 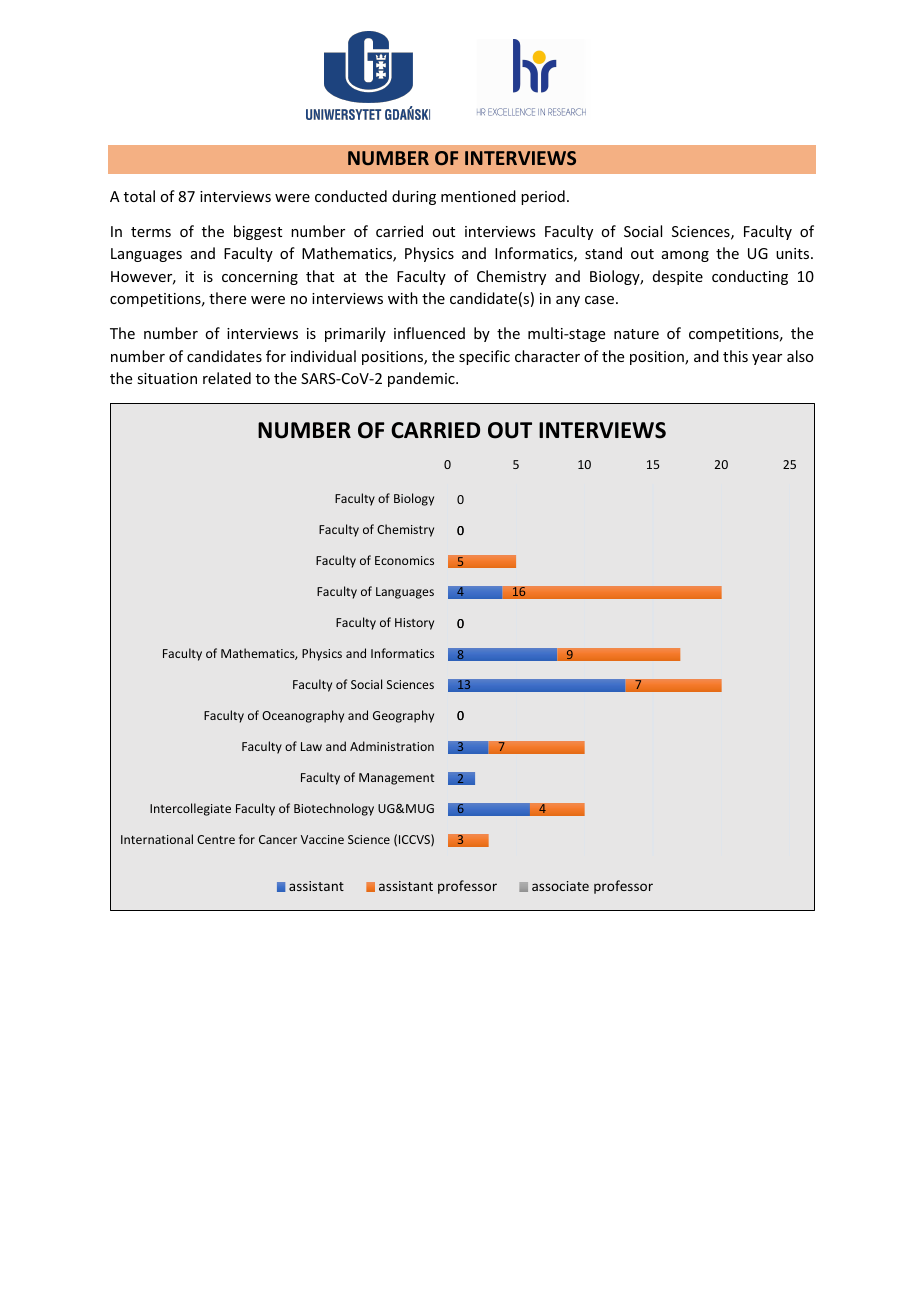 What do you see at coordinates (478, 196) in the screenshot?
I see `mentioned` at bounding box center [478, 196].
